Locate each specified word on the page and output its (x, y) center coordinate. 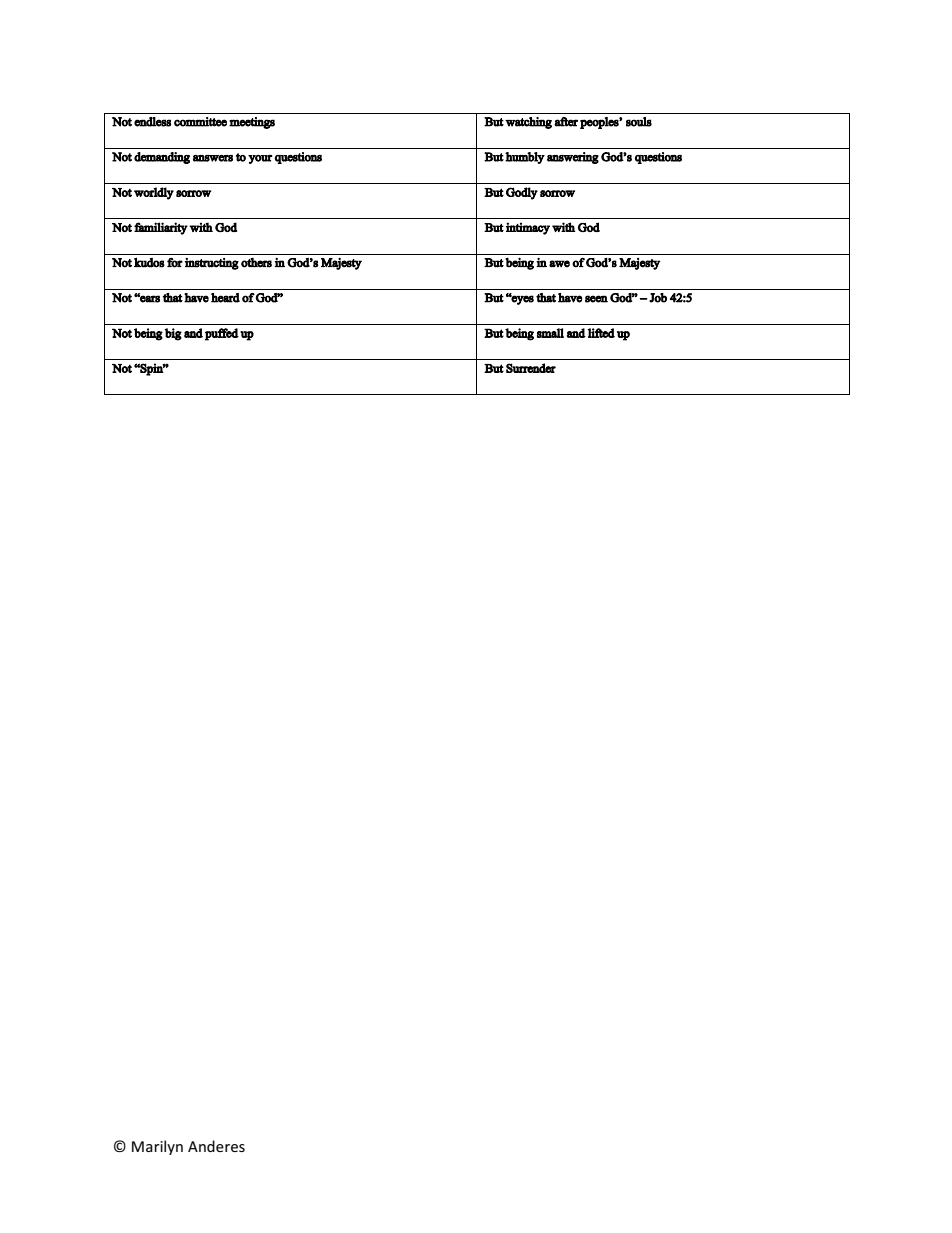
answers (213, 158)
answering (573, 158)
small (550, 333)
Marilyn (157, 1147)
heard (225, 298)
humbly (525, 158)
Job (658, 298)
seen (596, 299)
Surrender (531, 368)
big (173, 334)
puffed (222, 334)
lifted (601, 333)
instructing (212, 264)
